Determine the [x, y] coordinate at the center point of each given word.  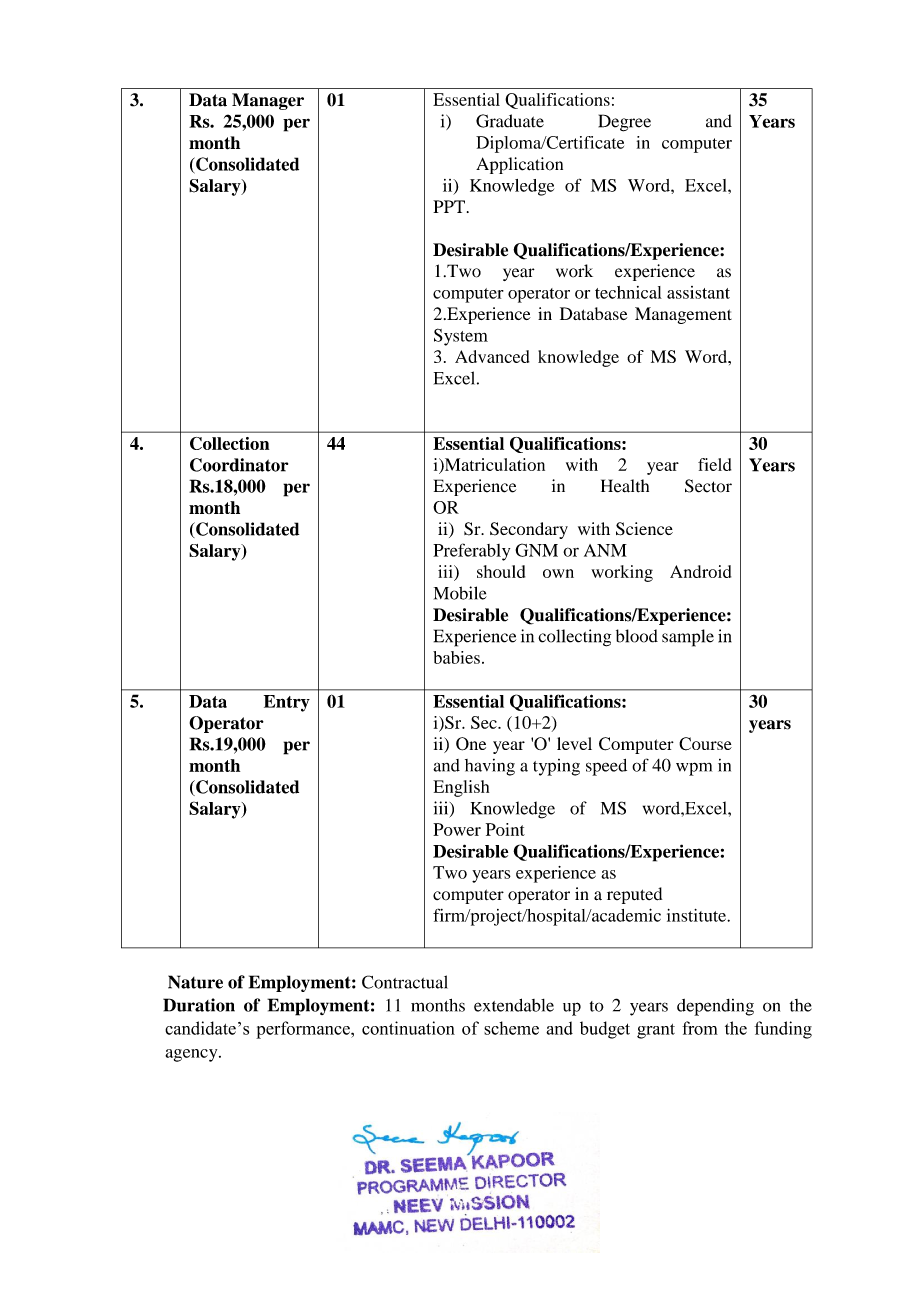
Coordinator [239, 465]
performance [304, 1030]
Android [700, 571]
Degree [624, 123]
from [700, 1028]
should [501, 571]
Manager [268, 101]
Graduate [510, 121]
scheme [511, 1028]
